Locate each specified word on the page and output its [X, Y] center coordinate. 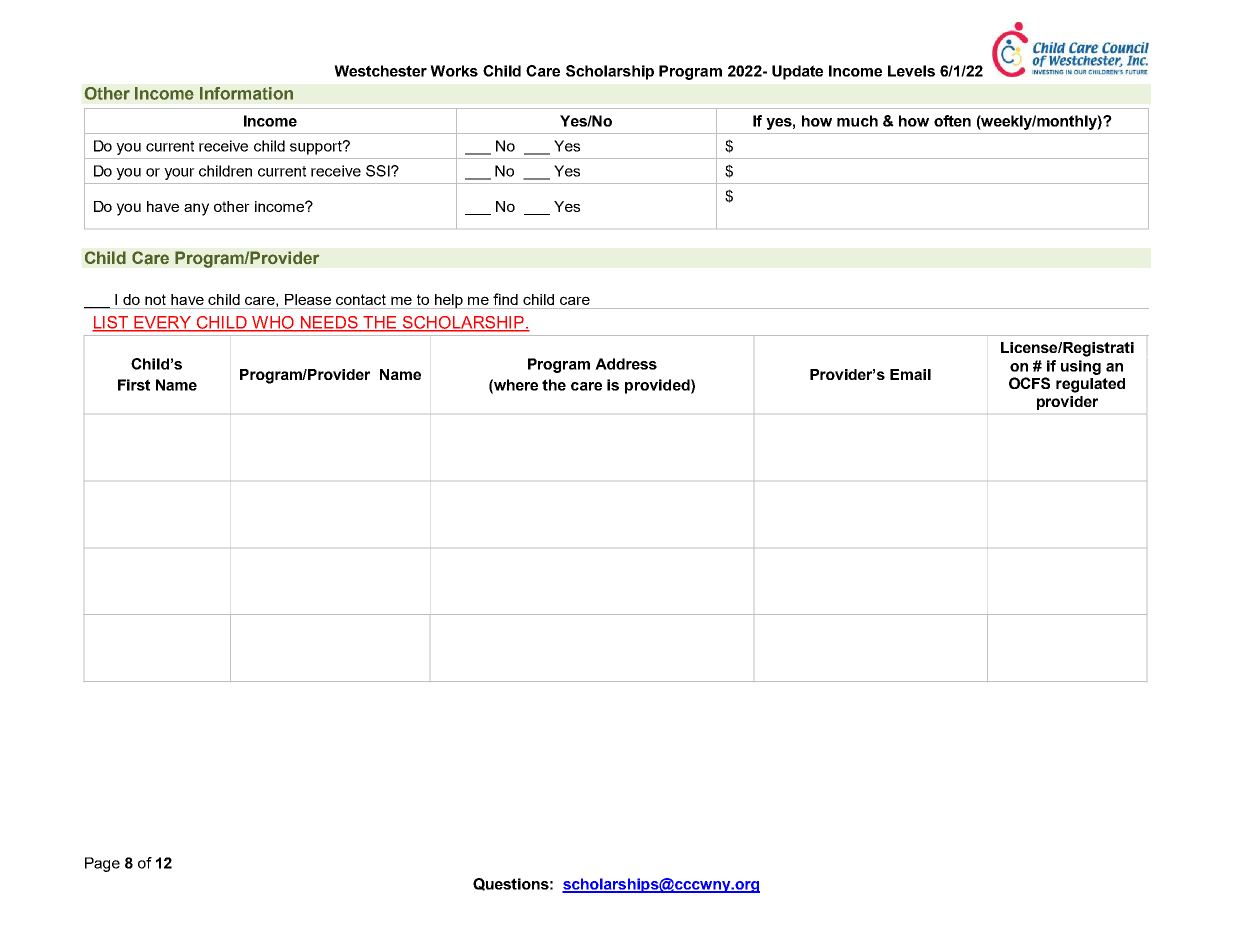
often [952, 121]
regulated [1090, 385]
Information [246, 93]
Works [454, 71]
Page [102, 864]
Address [626, 364]
